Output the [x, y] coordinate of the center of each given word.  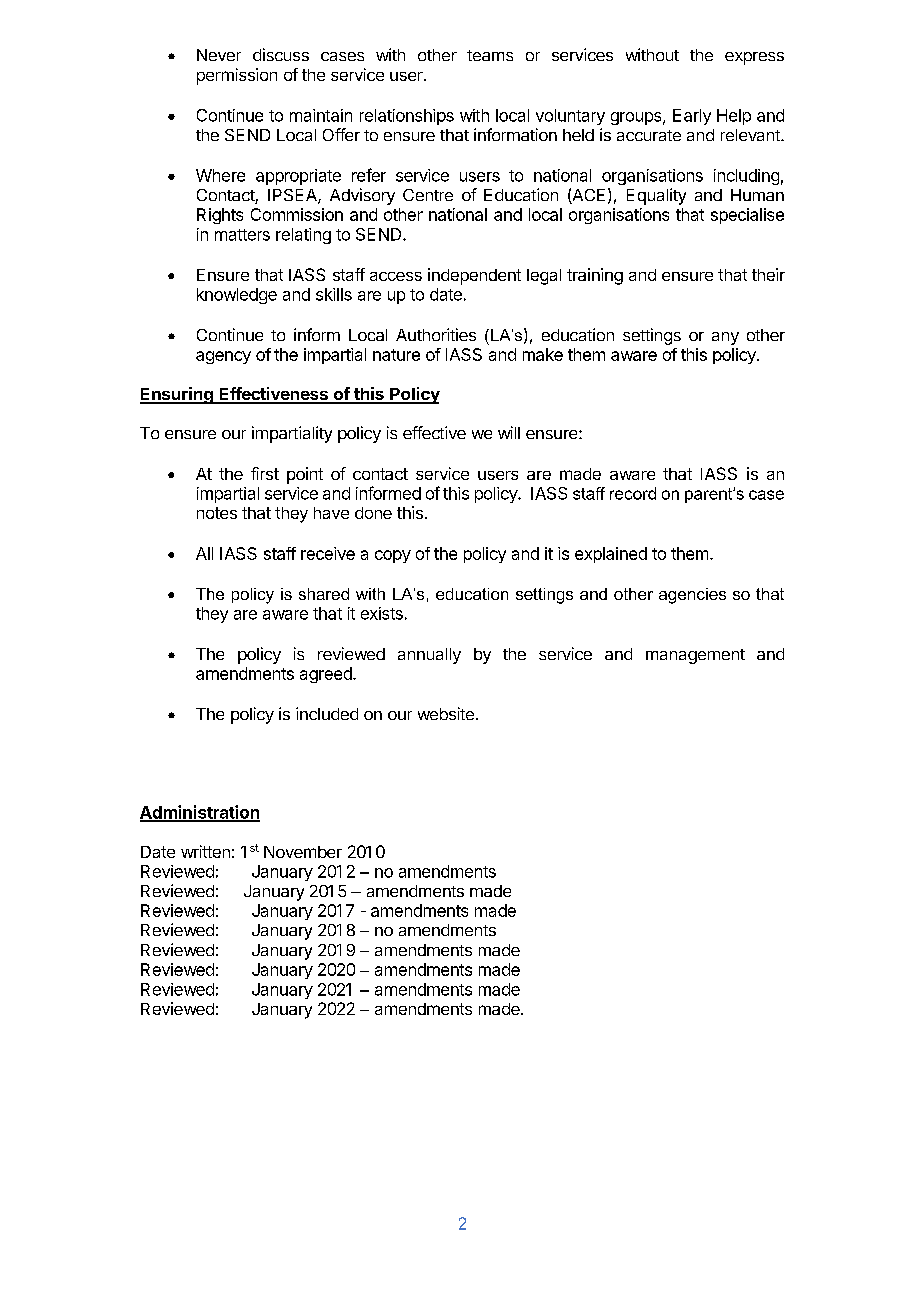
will [509, 432]
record [633, 493]
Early [692, 117]
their [768, 274]
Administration [200, 813]
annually [429, 656]
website [446, 713]
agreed [327, 675]
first [265, 473]
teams [490, 55]
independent [474, 276]
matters [242, 235]
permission [237, 76]
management [695, 656]
